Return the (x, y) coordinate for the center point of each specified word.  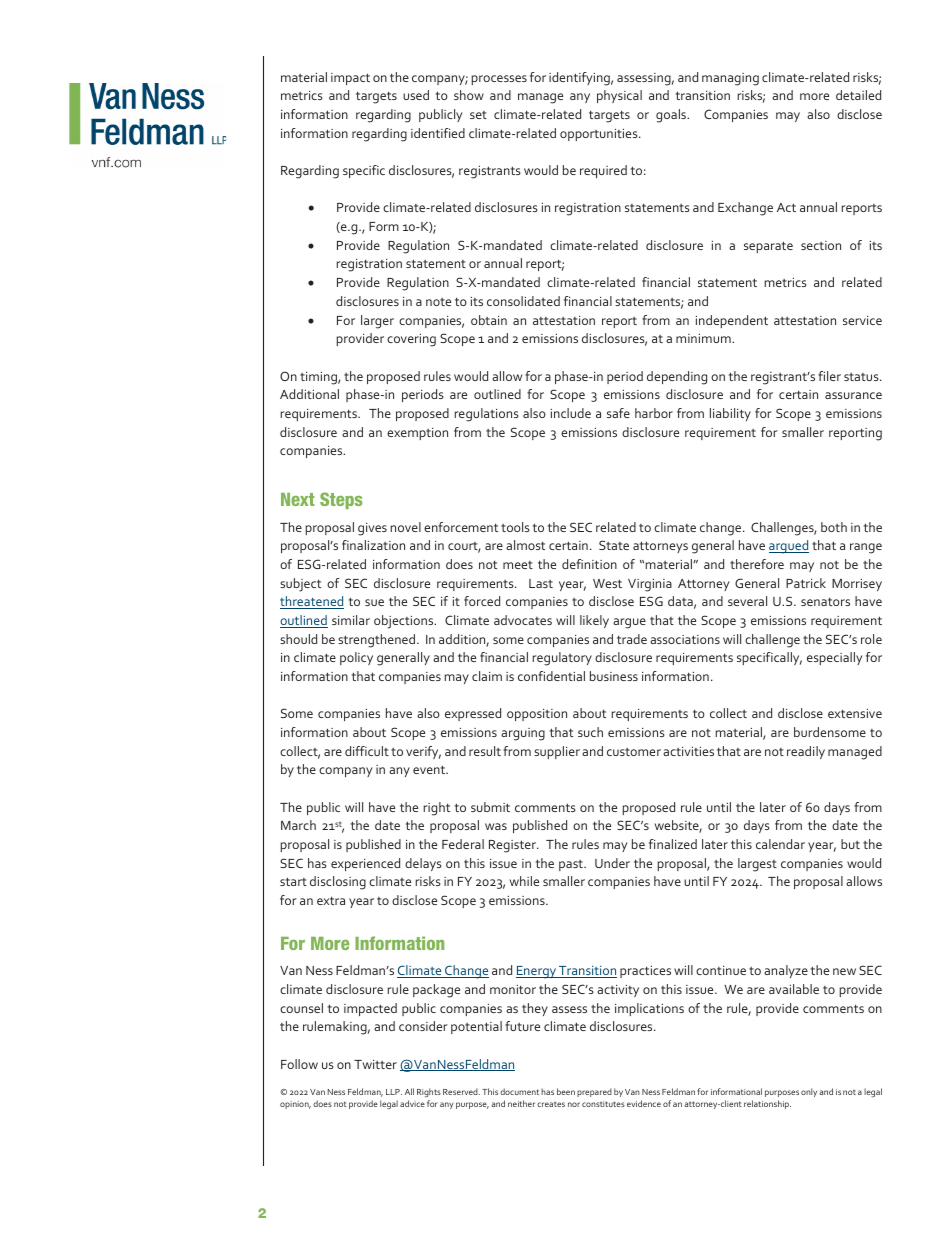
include (571, 413)
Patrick (806, 583)
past (572, 865)
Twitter (375, 1064)
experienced (365, 864)
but (850, 844)
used (416, 95)
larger (377, 322)
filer (829, 376)
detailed (858, 95)
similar (351, 620)
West (607, 583)
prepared (594, 1092)
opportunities (600, 135)
